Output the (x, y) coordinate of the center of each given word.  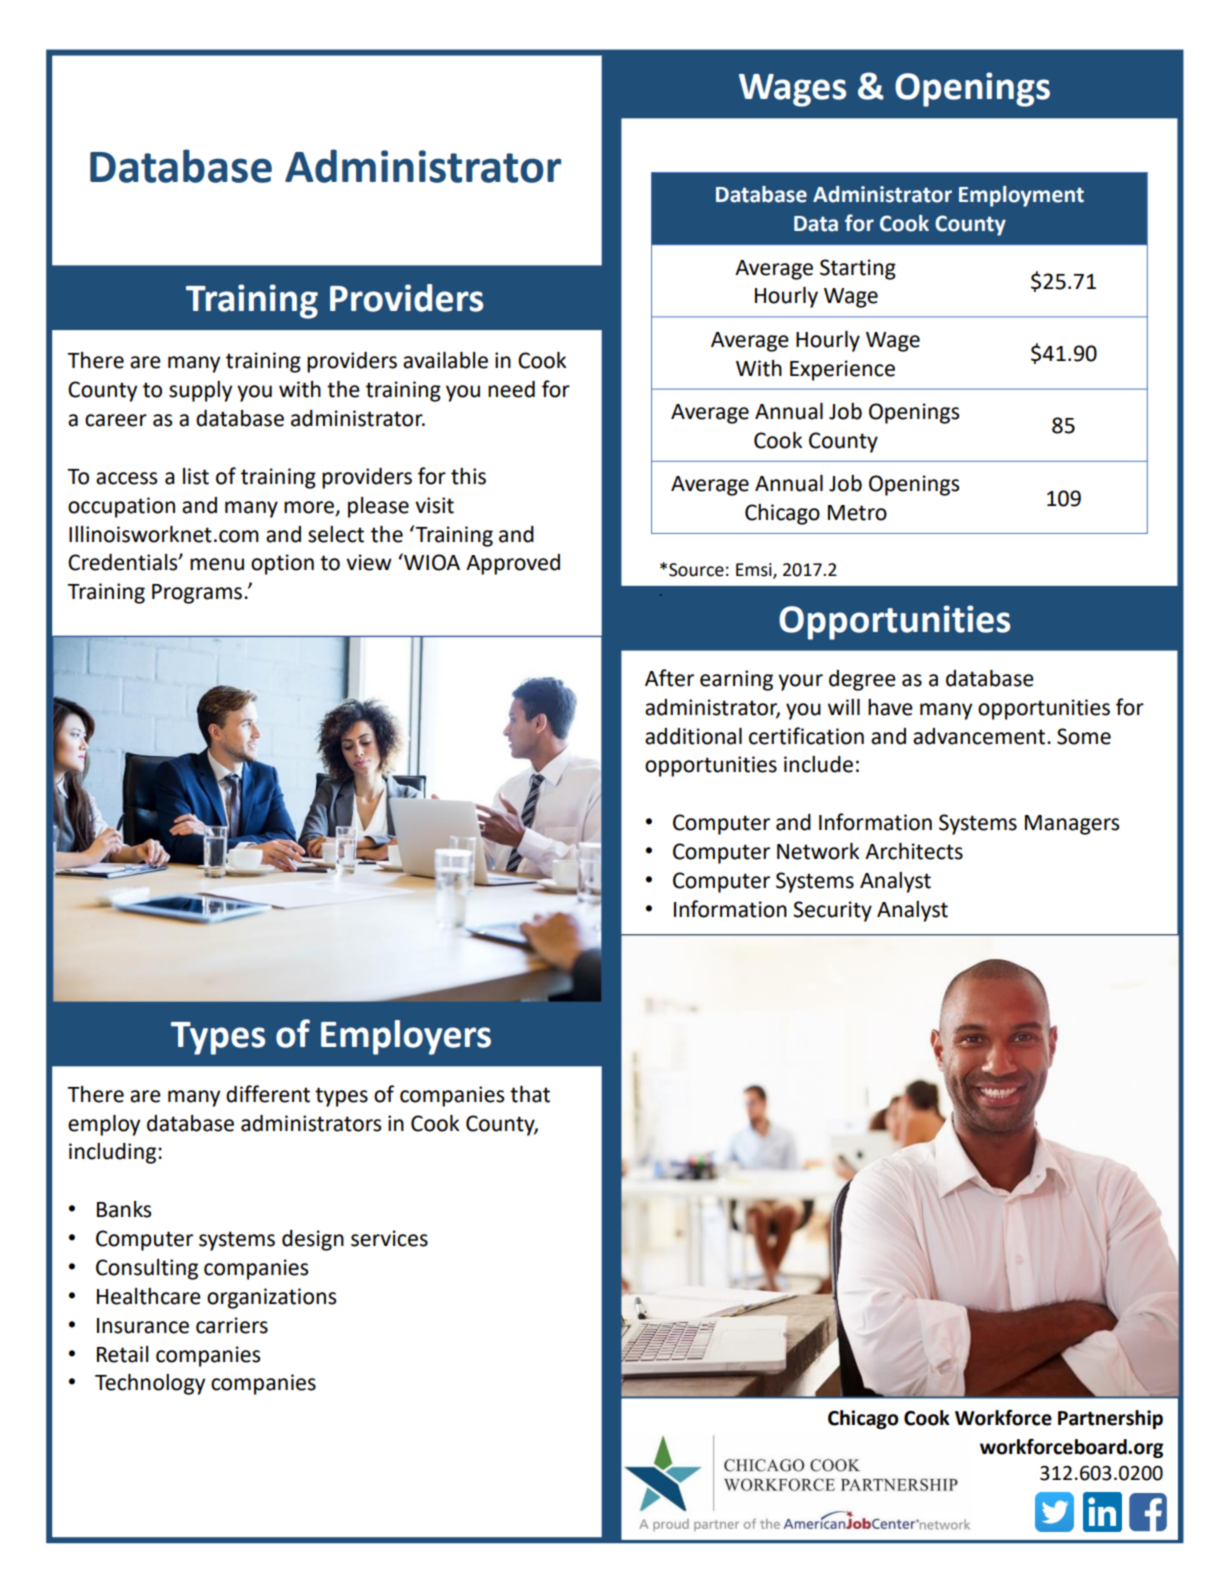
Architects (914, 851)
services (389, 1238)
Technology (150, 1384)
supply (200, 391)
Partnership (1110, 1419)
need (511, 389)
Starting (858, 269)
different (268, 1094)
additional (693, 736)
